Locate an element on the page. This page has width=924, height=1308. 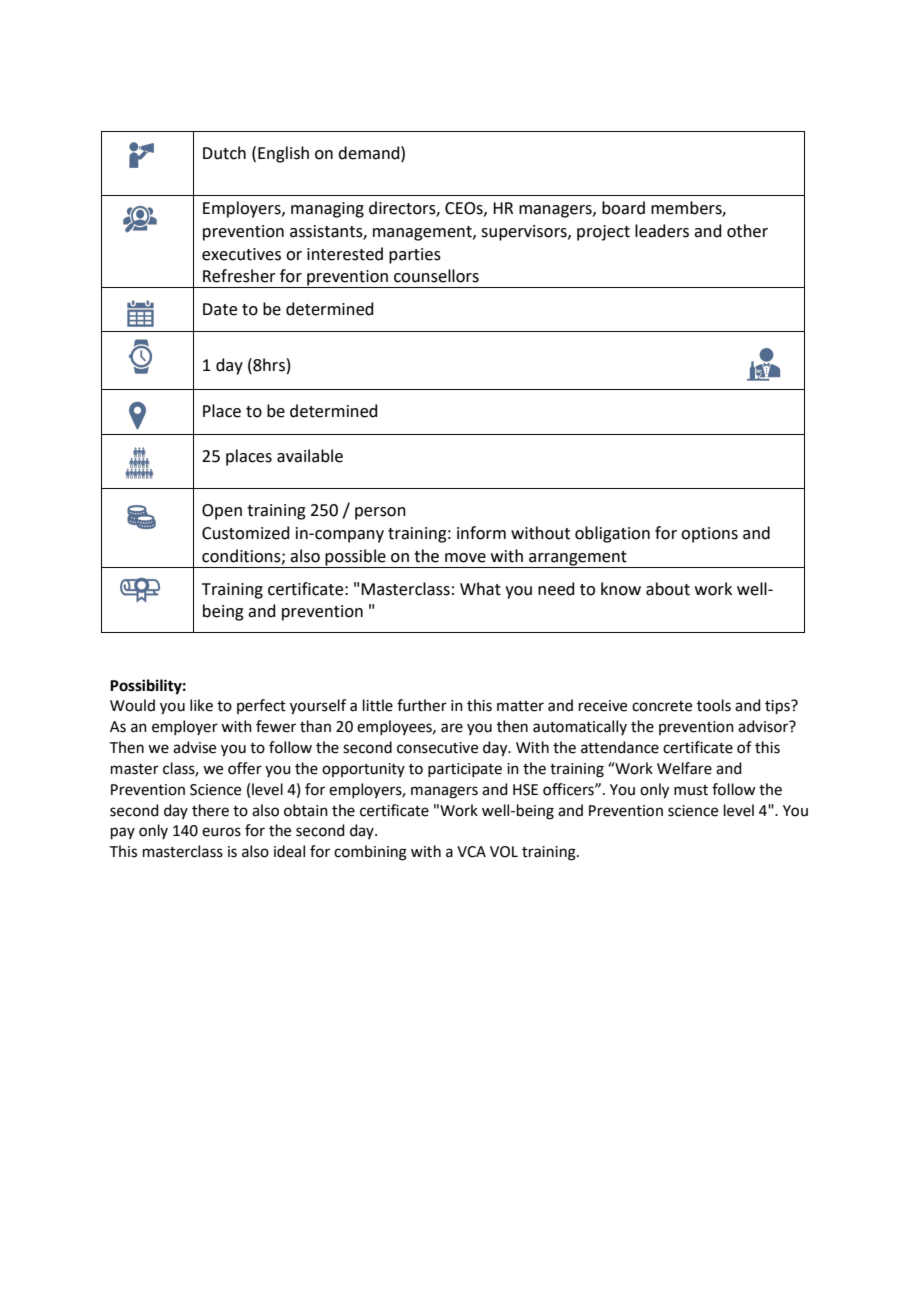
board is located at coordinates (623, 208).
